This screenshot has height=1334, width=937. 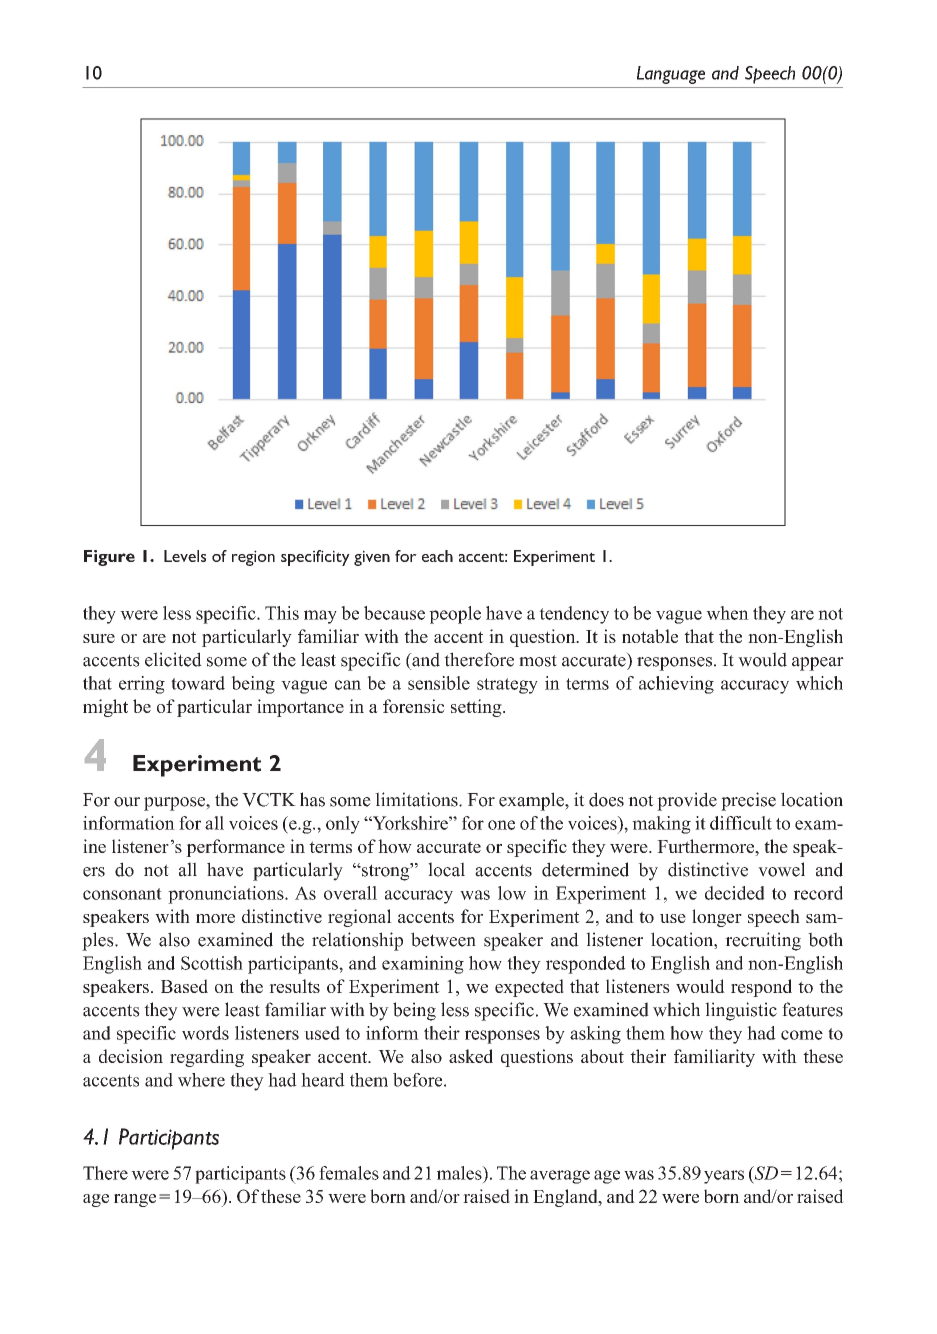 I want to click on appear, so click(x=818, y=664).
